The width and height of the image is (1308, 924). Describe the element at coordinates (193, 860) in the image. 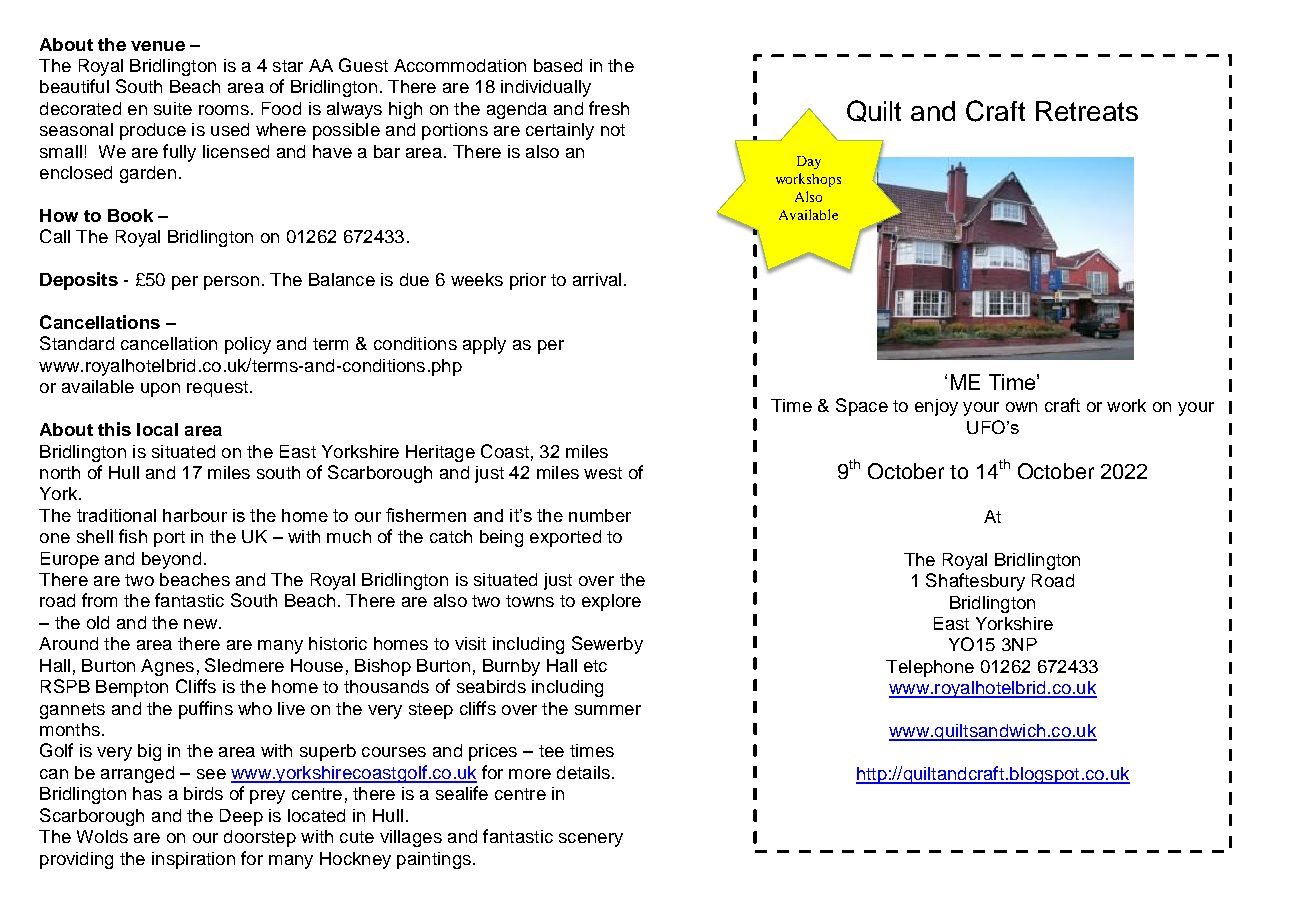

I see `inspiration` at that location.
